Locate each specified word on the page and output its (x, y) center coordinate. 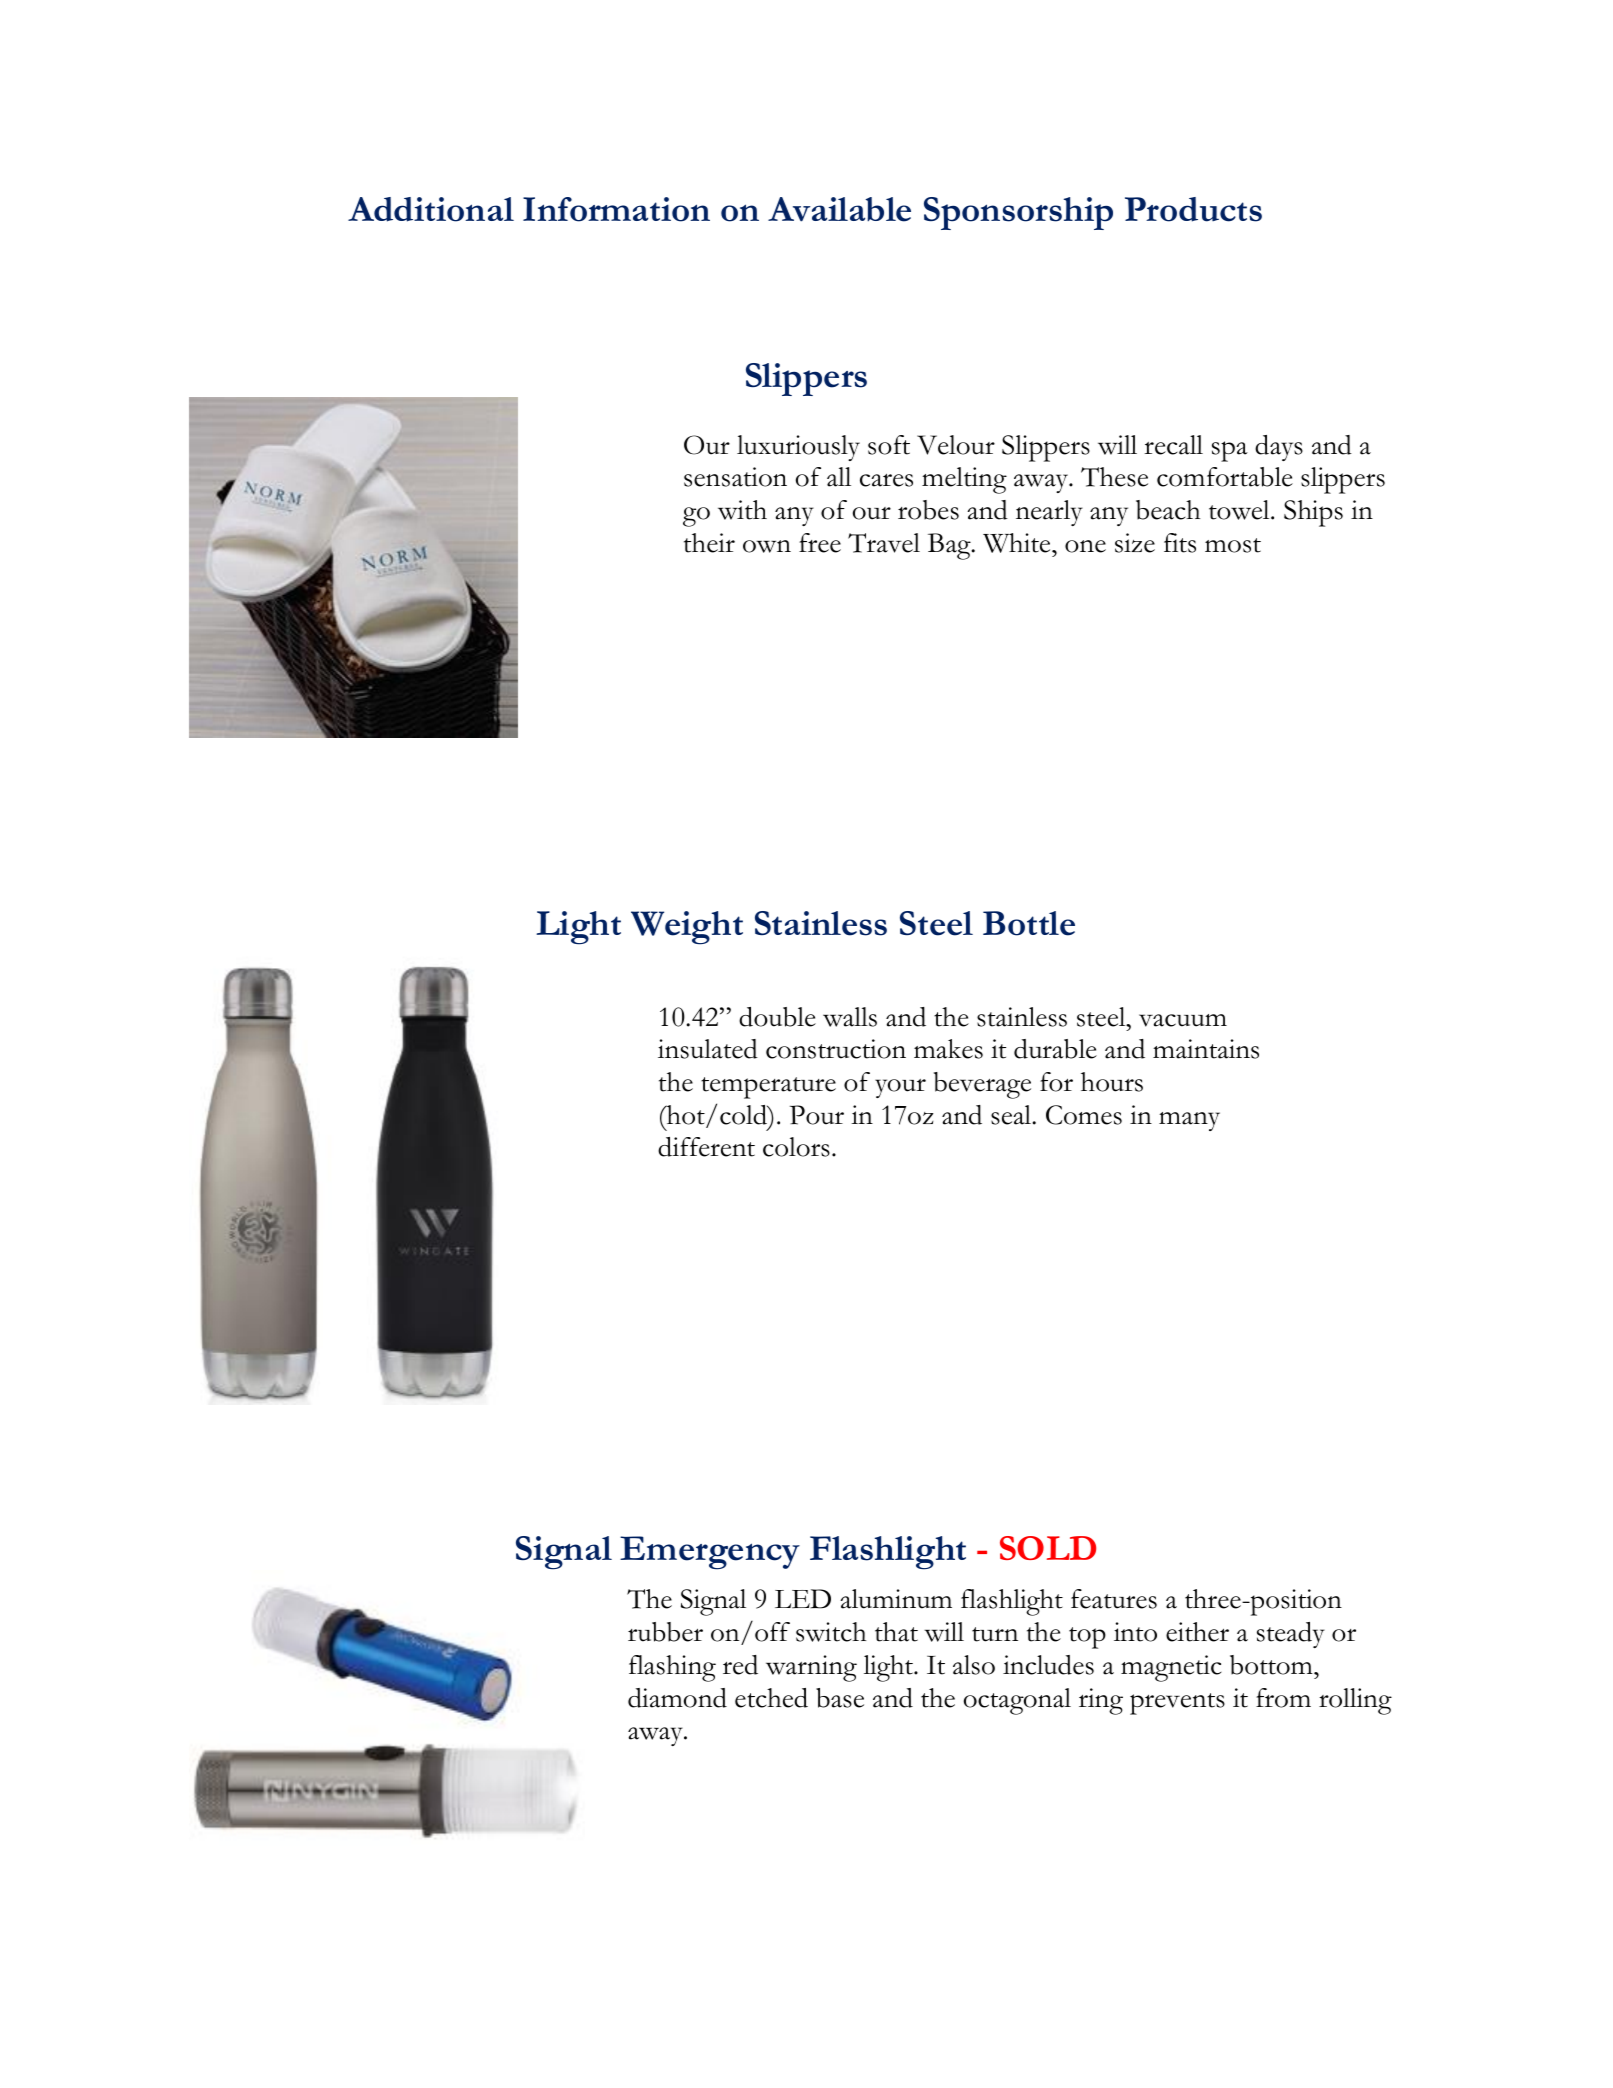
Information (616, 209)
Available (839, 209)
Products (1193, 209)
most (1233, 545)
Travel (884, 543)
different (706, 1147)
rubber (665, 1632)
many (1189, 1121)
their (709, 543)
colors (796, 1147)
